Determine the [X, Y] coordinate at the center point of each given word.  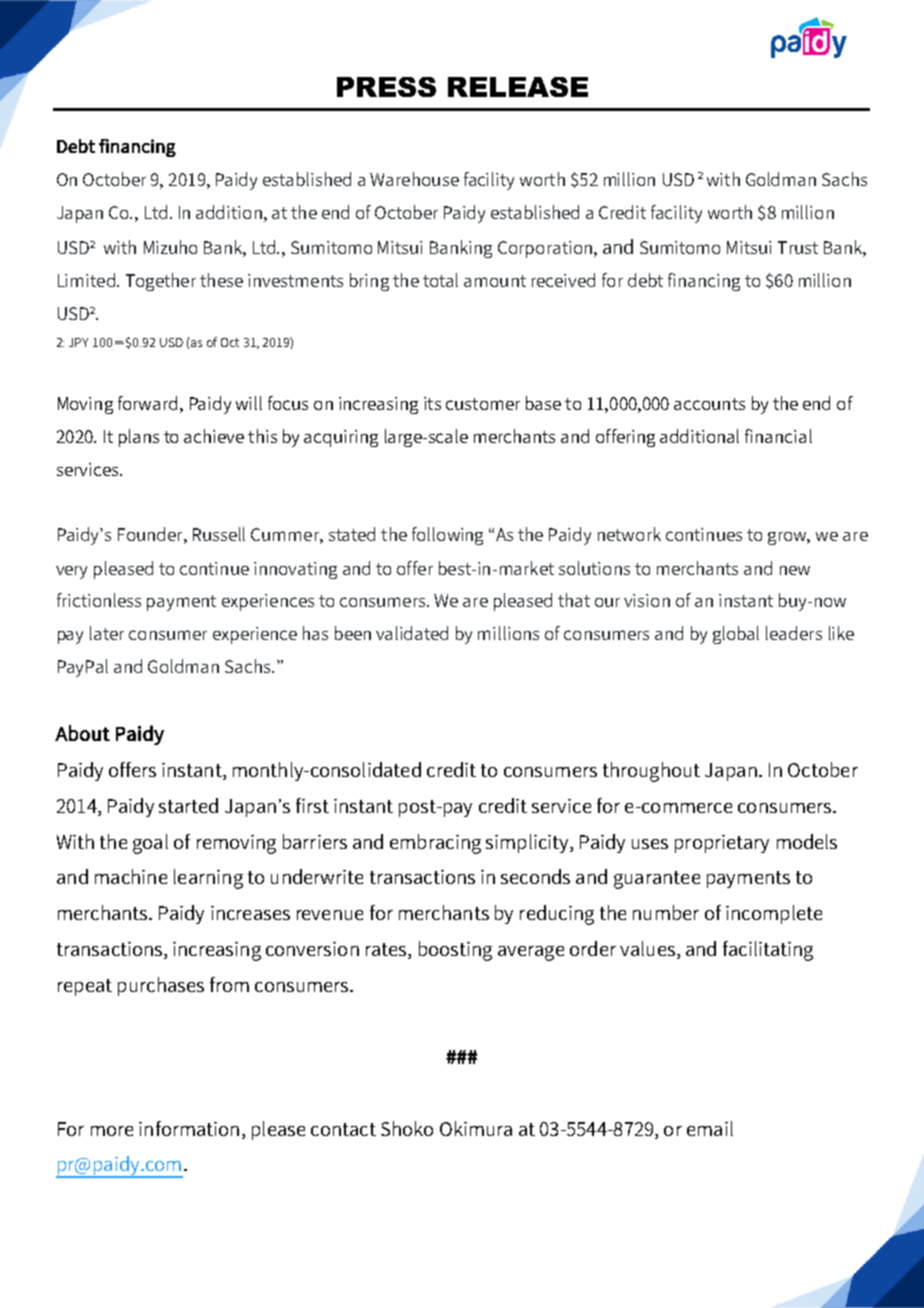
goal [150, 844]
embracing [435, 844]
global [736, 635]
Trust [798, 247]
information [189, 1128]
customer [483, 404]
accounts [709, 404]
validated [412, 633]
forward [147, 403]
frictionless [99, 600]
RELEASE [518, 87]
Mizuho [170, 247]
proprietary [722, 844]
